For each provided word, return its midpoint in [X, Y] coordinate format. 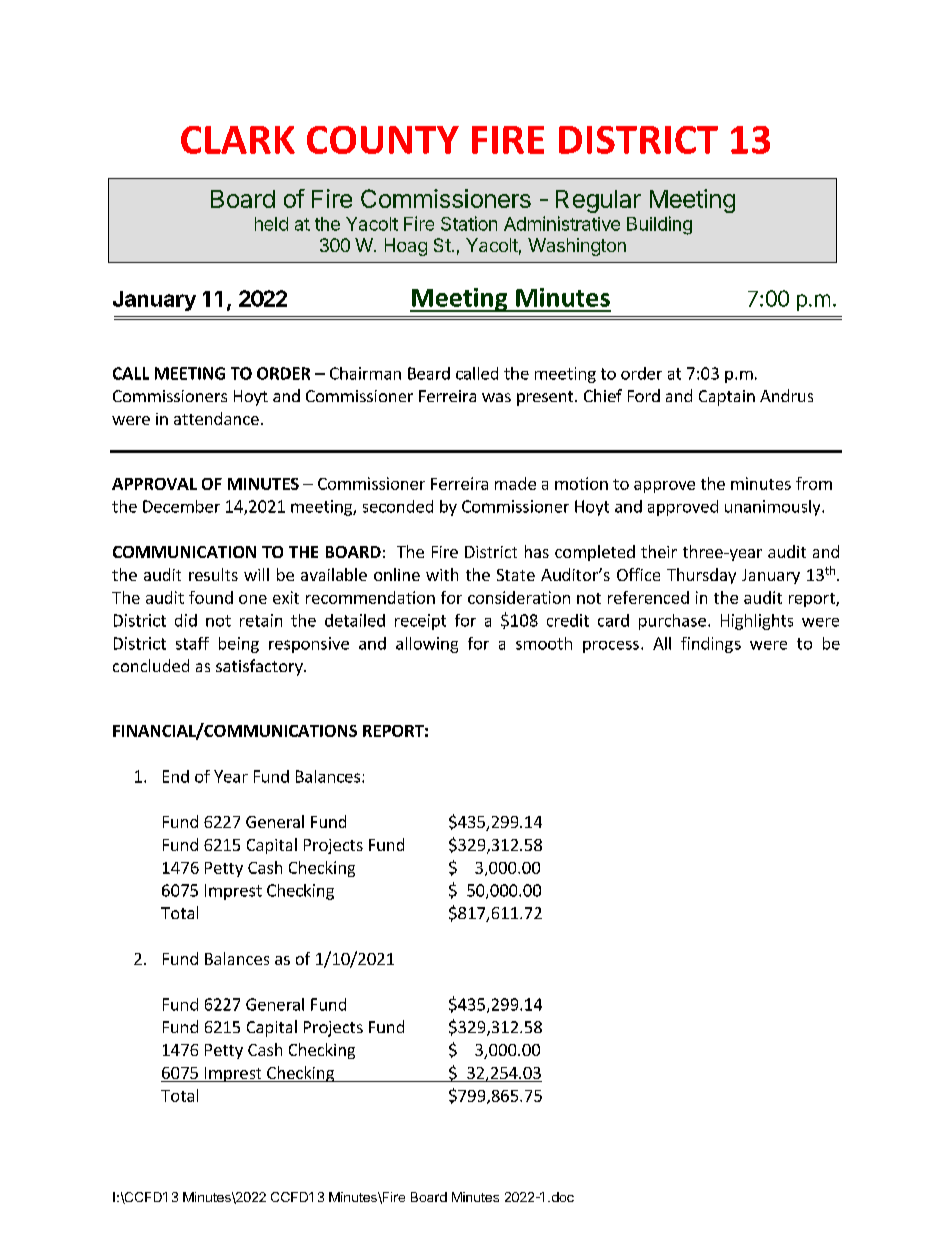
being [239, 645]
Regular [598, 201]
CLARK [238, 140]
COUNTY [383, 140]
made [515, 483]
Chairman [365, 373]
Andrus [786, 395]
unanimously [774, 508]
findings [711, 645]
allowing [427, 645]
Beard [429, 373]
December [181, 506]
